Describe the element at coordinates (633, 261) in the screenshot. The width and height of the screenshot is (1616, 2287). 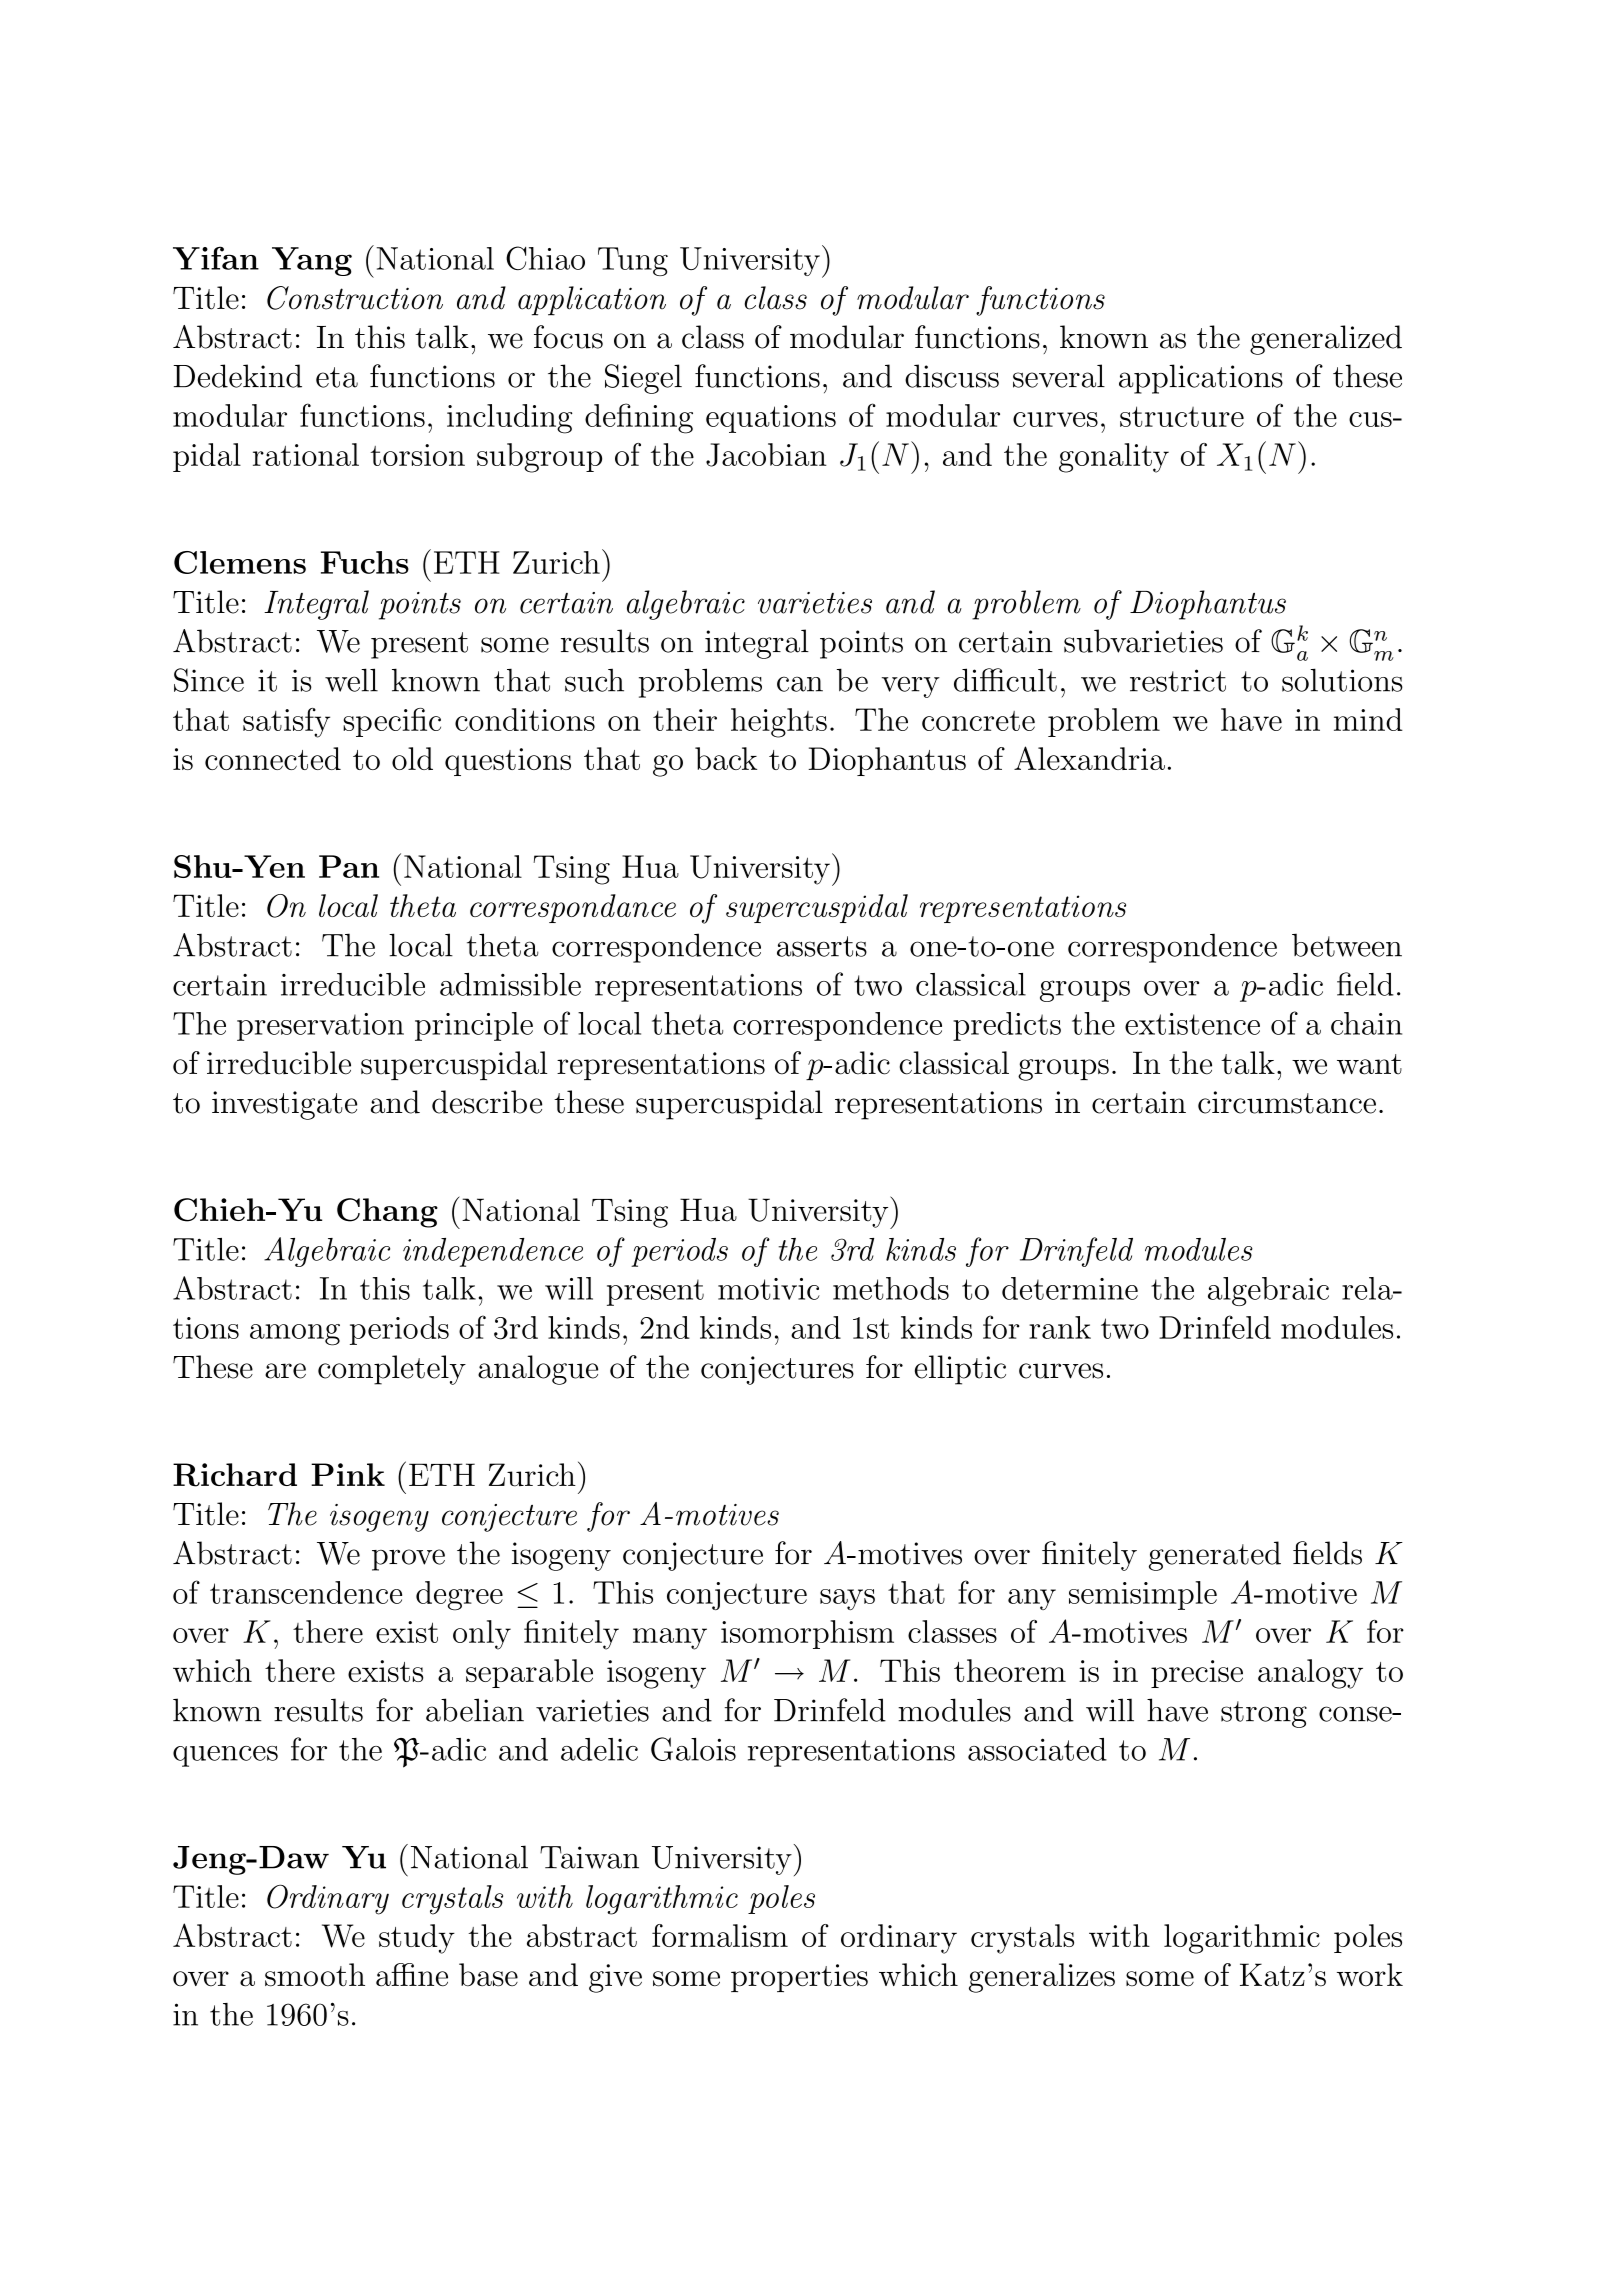
I see `Tung` at that location.
